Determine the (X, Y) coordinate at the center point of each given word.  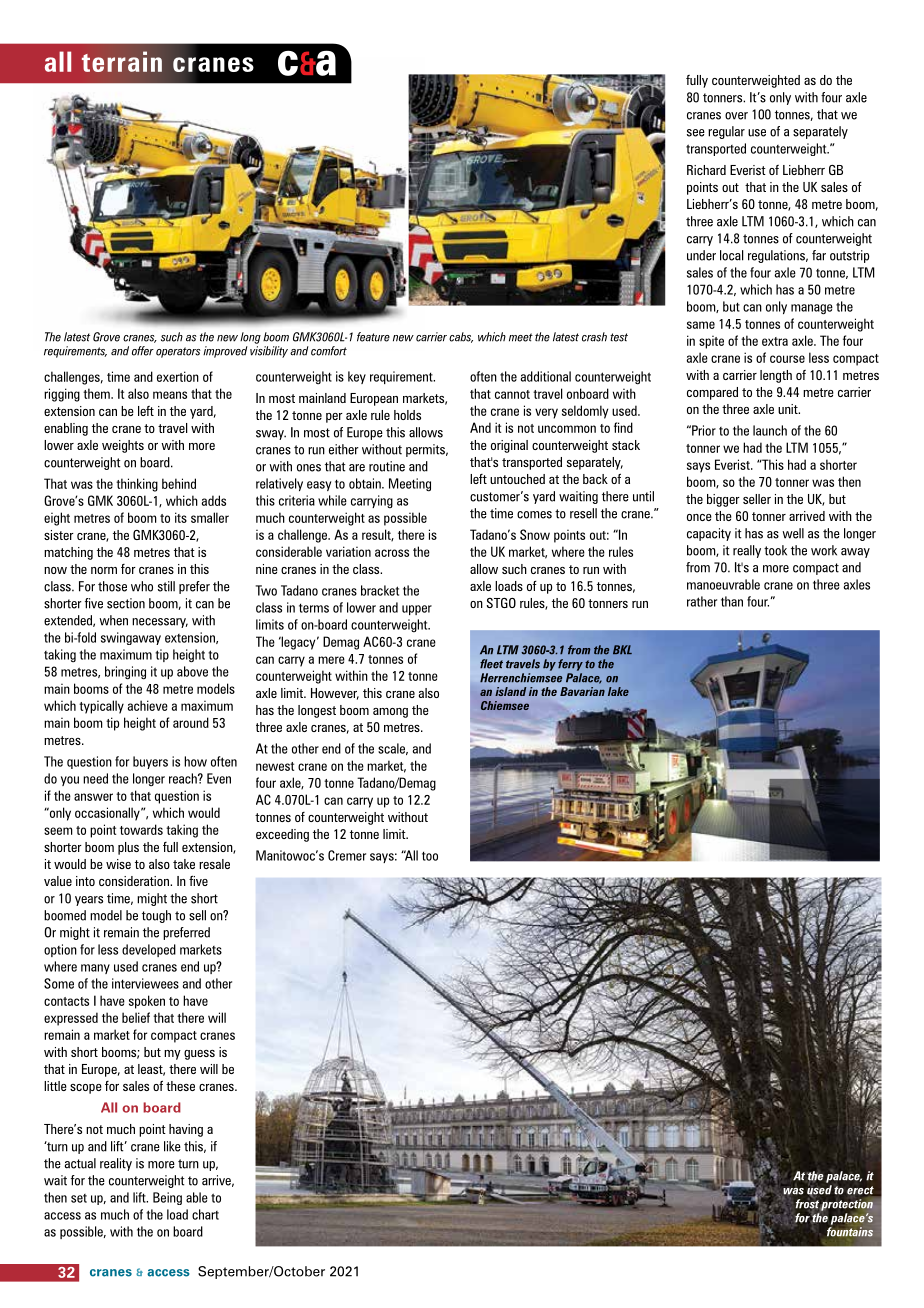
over (736, 116)
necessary (160, 623)
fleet (491, 664)
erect (860, 1190)
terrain (122, 61)
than (732, 601)
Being (167, 1198)
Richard (706, 170)
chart (205, 1214)
